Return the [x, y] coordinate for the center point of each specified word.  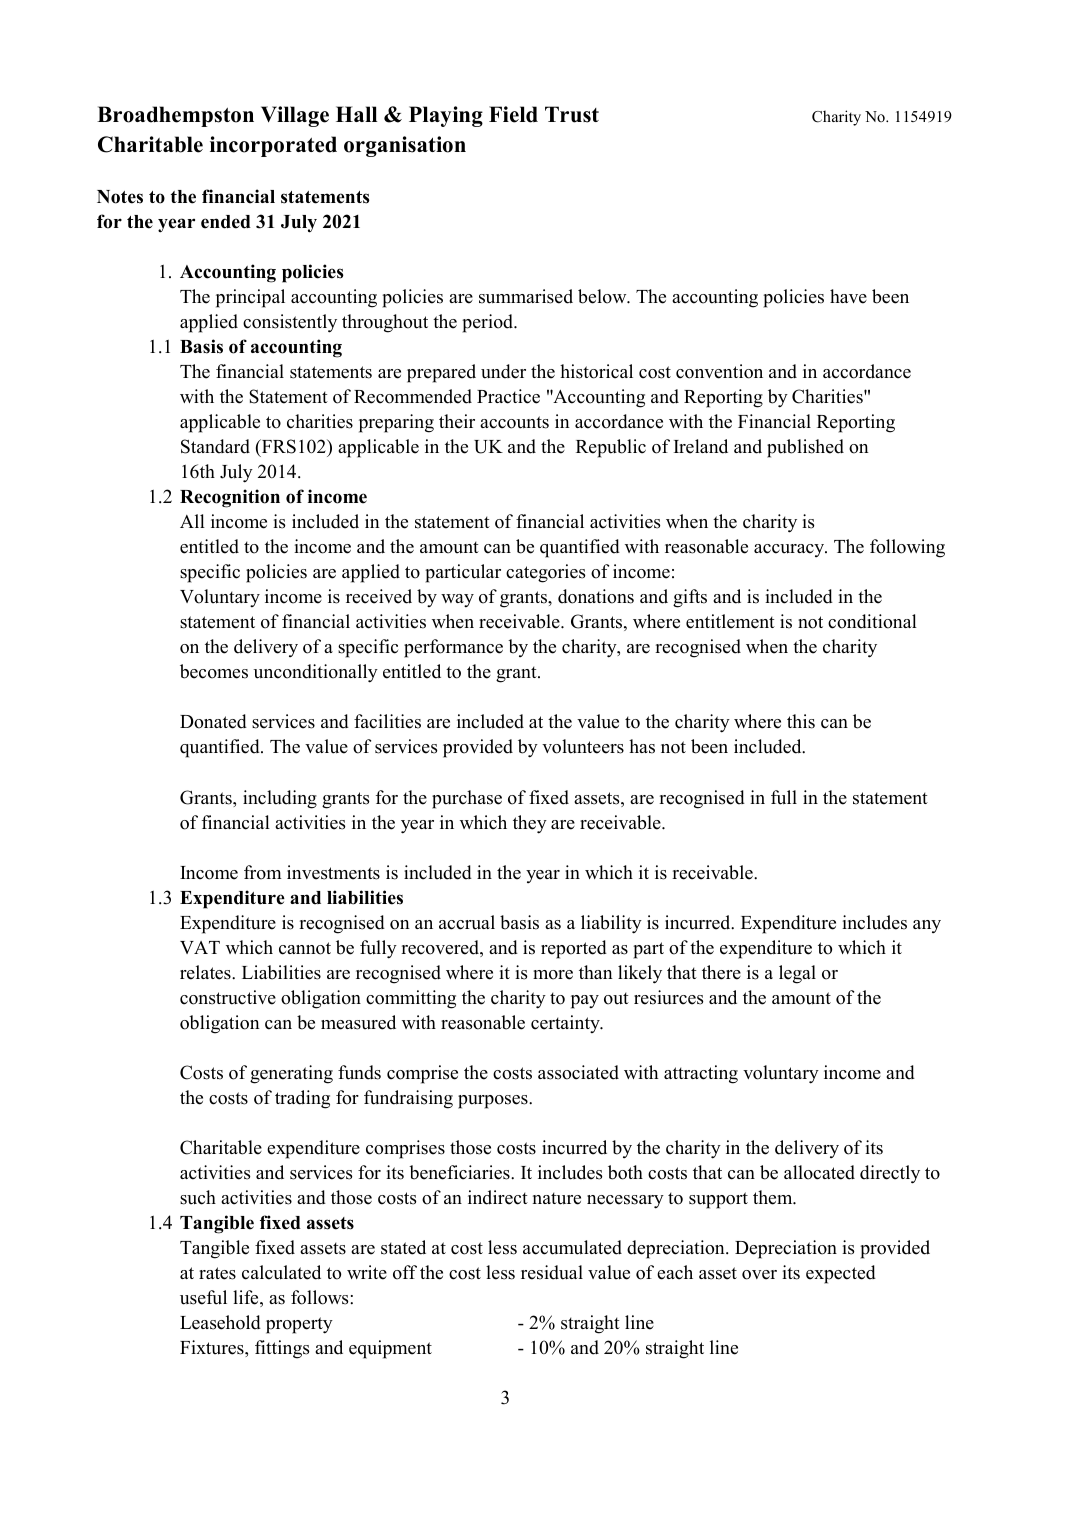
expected [841, 1274]
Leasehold [220, 1322]
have [848, 296]
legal [797, 974]
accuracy [790, 550]
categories [545, 573]
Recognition [230, 498]
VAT [200, 947]
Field [513, 114]
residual [552, 1272]
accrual [467, 922]
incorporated [273, 146]
